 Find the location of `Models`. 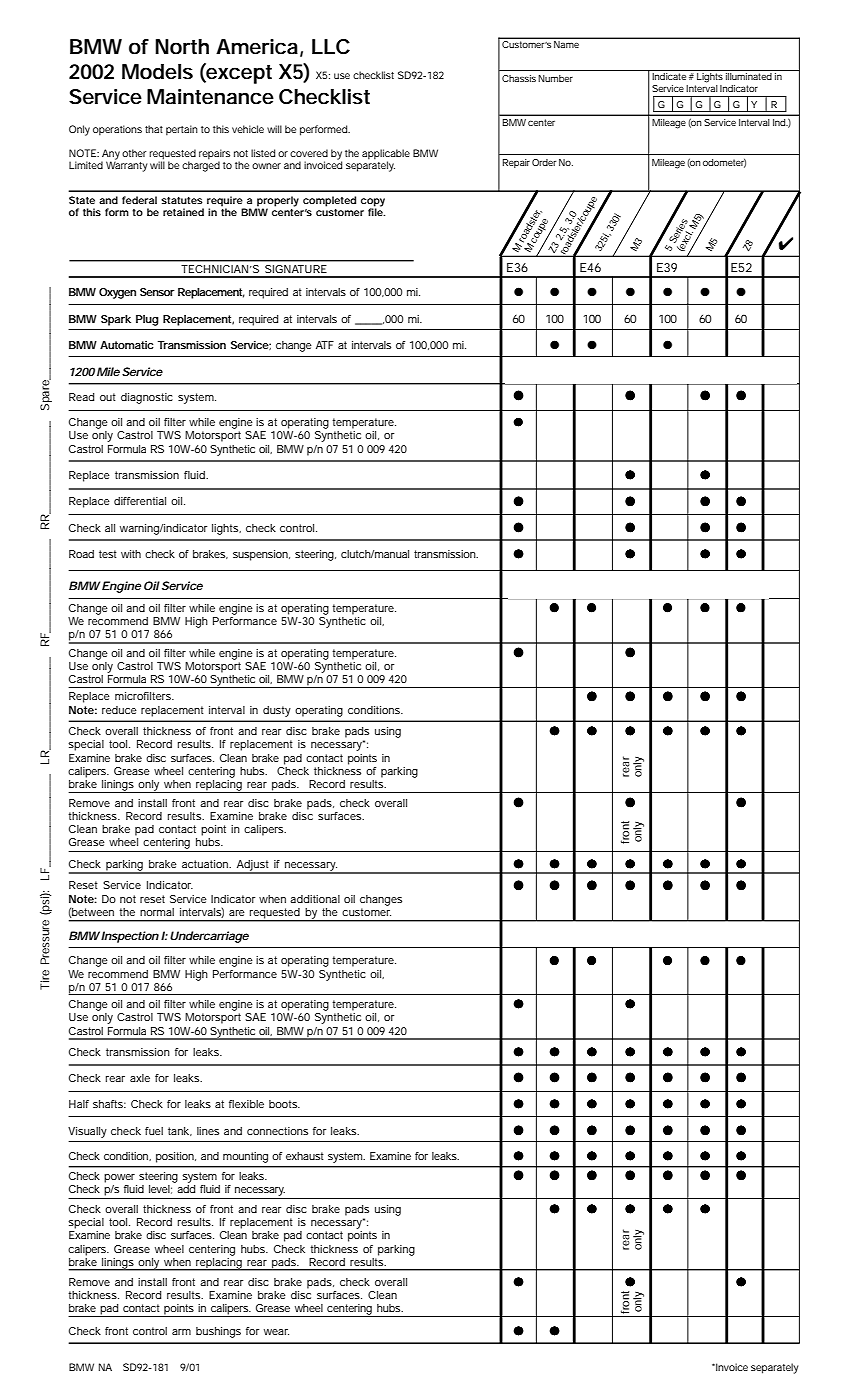

Models is located at coordinates (157, 72).
